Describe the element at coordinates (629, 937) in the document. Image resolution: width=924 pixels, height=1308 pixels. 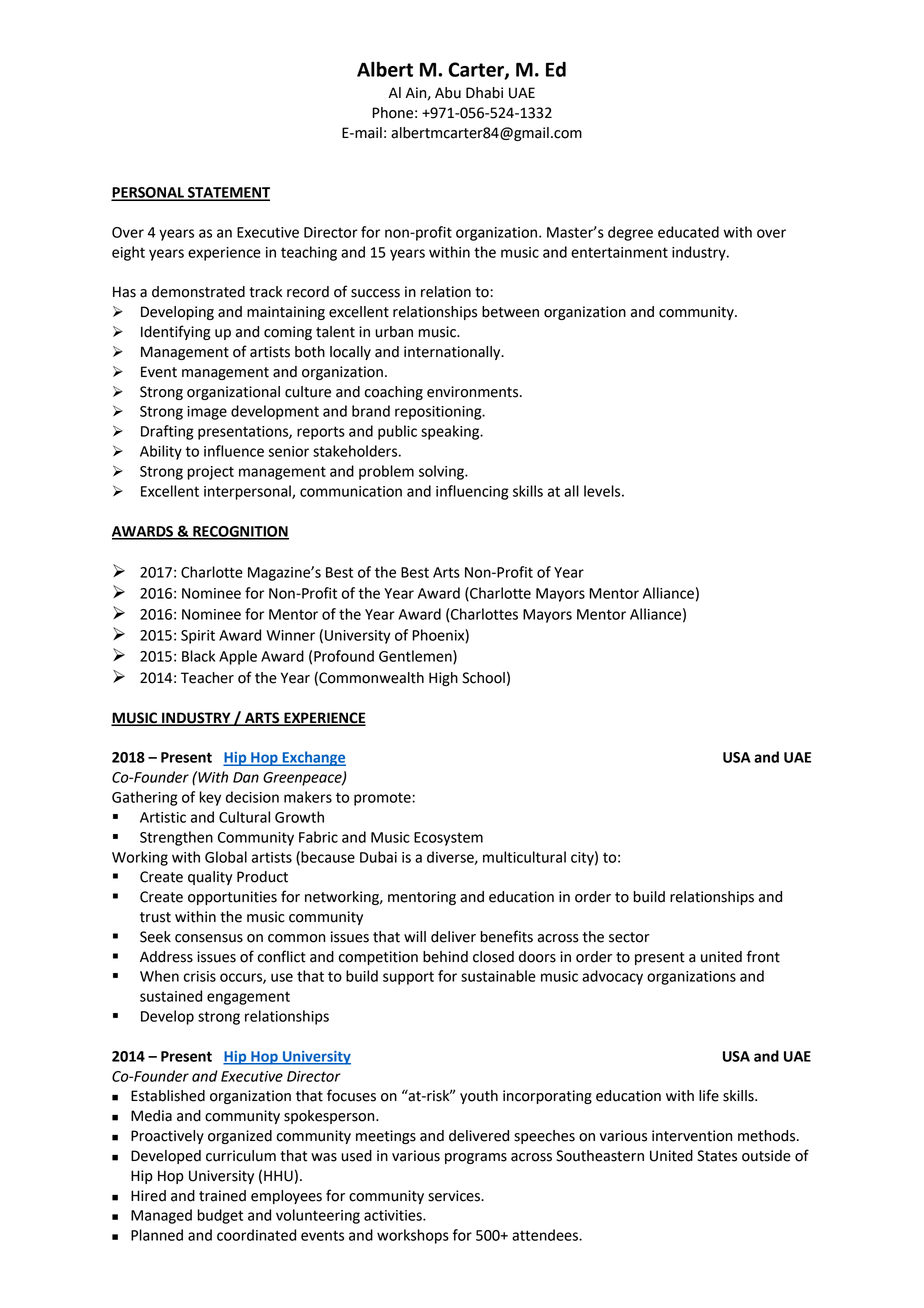
I see `sector` at that location.
